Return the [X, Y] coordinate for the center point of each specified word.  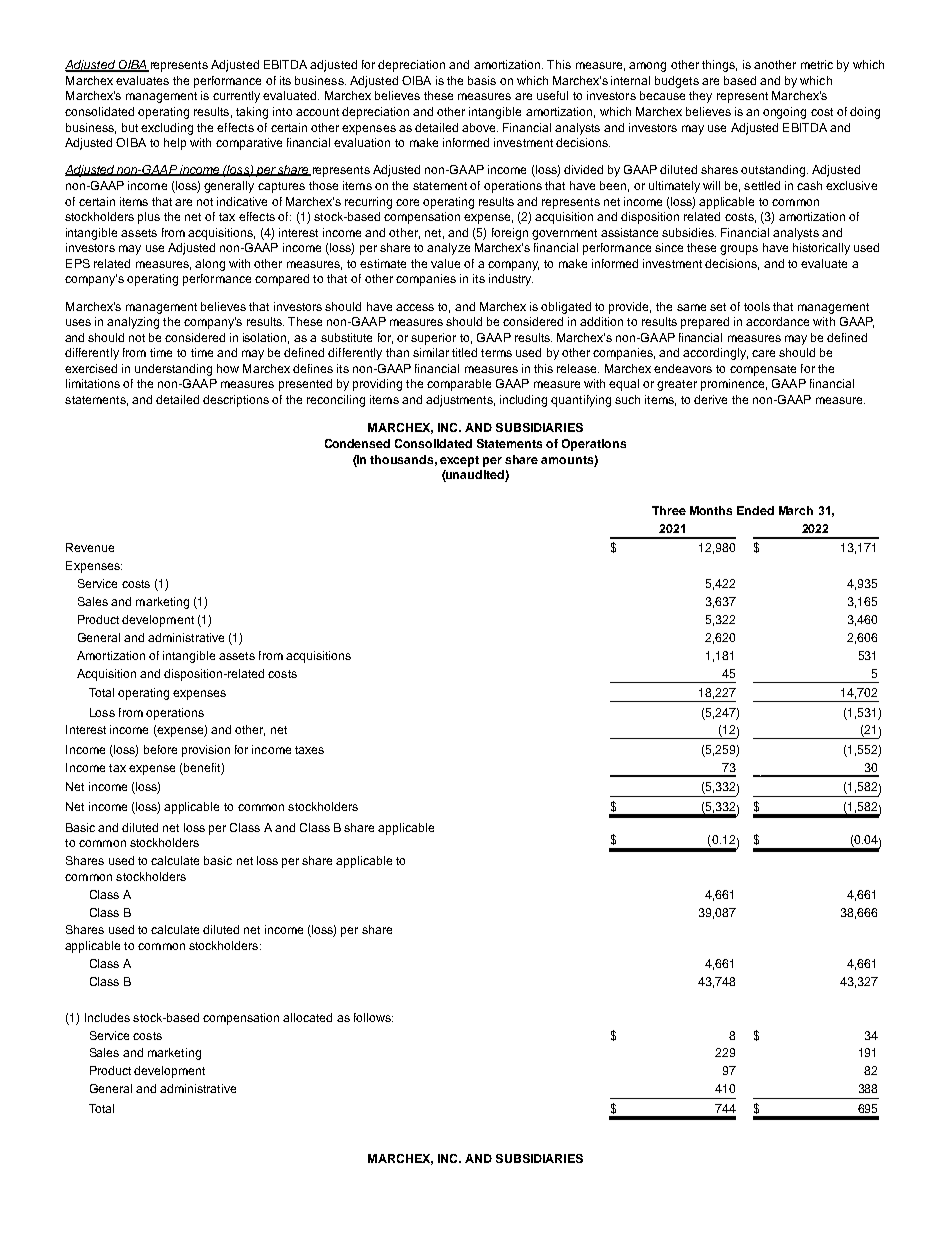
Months [711, 510]
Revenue [90, 547]
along [210, 265]
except [459, 461]
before [160, 749]
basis [482, 80]
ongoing [784, 113]
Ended [755, 510]
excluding [167, 129]
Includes [107, 1017]
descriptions [236, 401]
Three [669, 510]
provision [206, 751]
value [445, 263]
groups [739, 250]
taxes [309, 750]
